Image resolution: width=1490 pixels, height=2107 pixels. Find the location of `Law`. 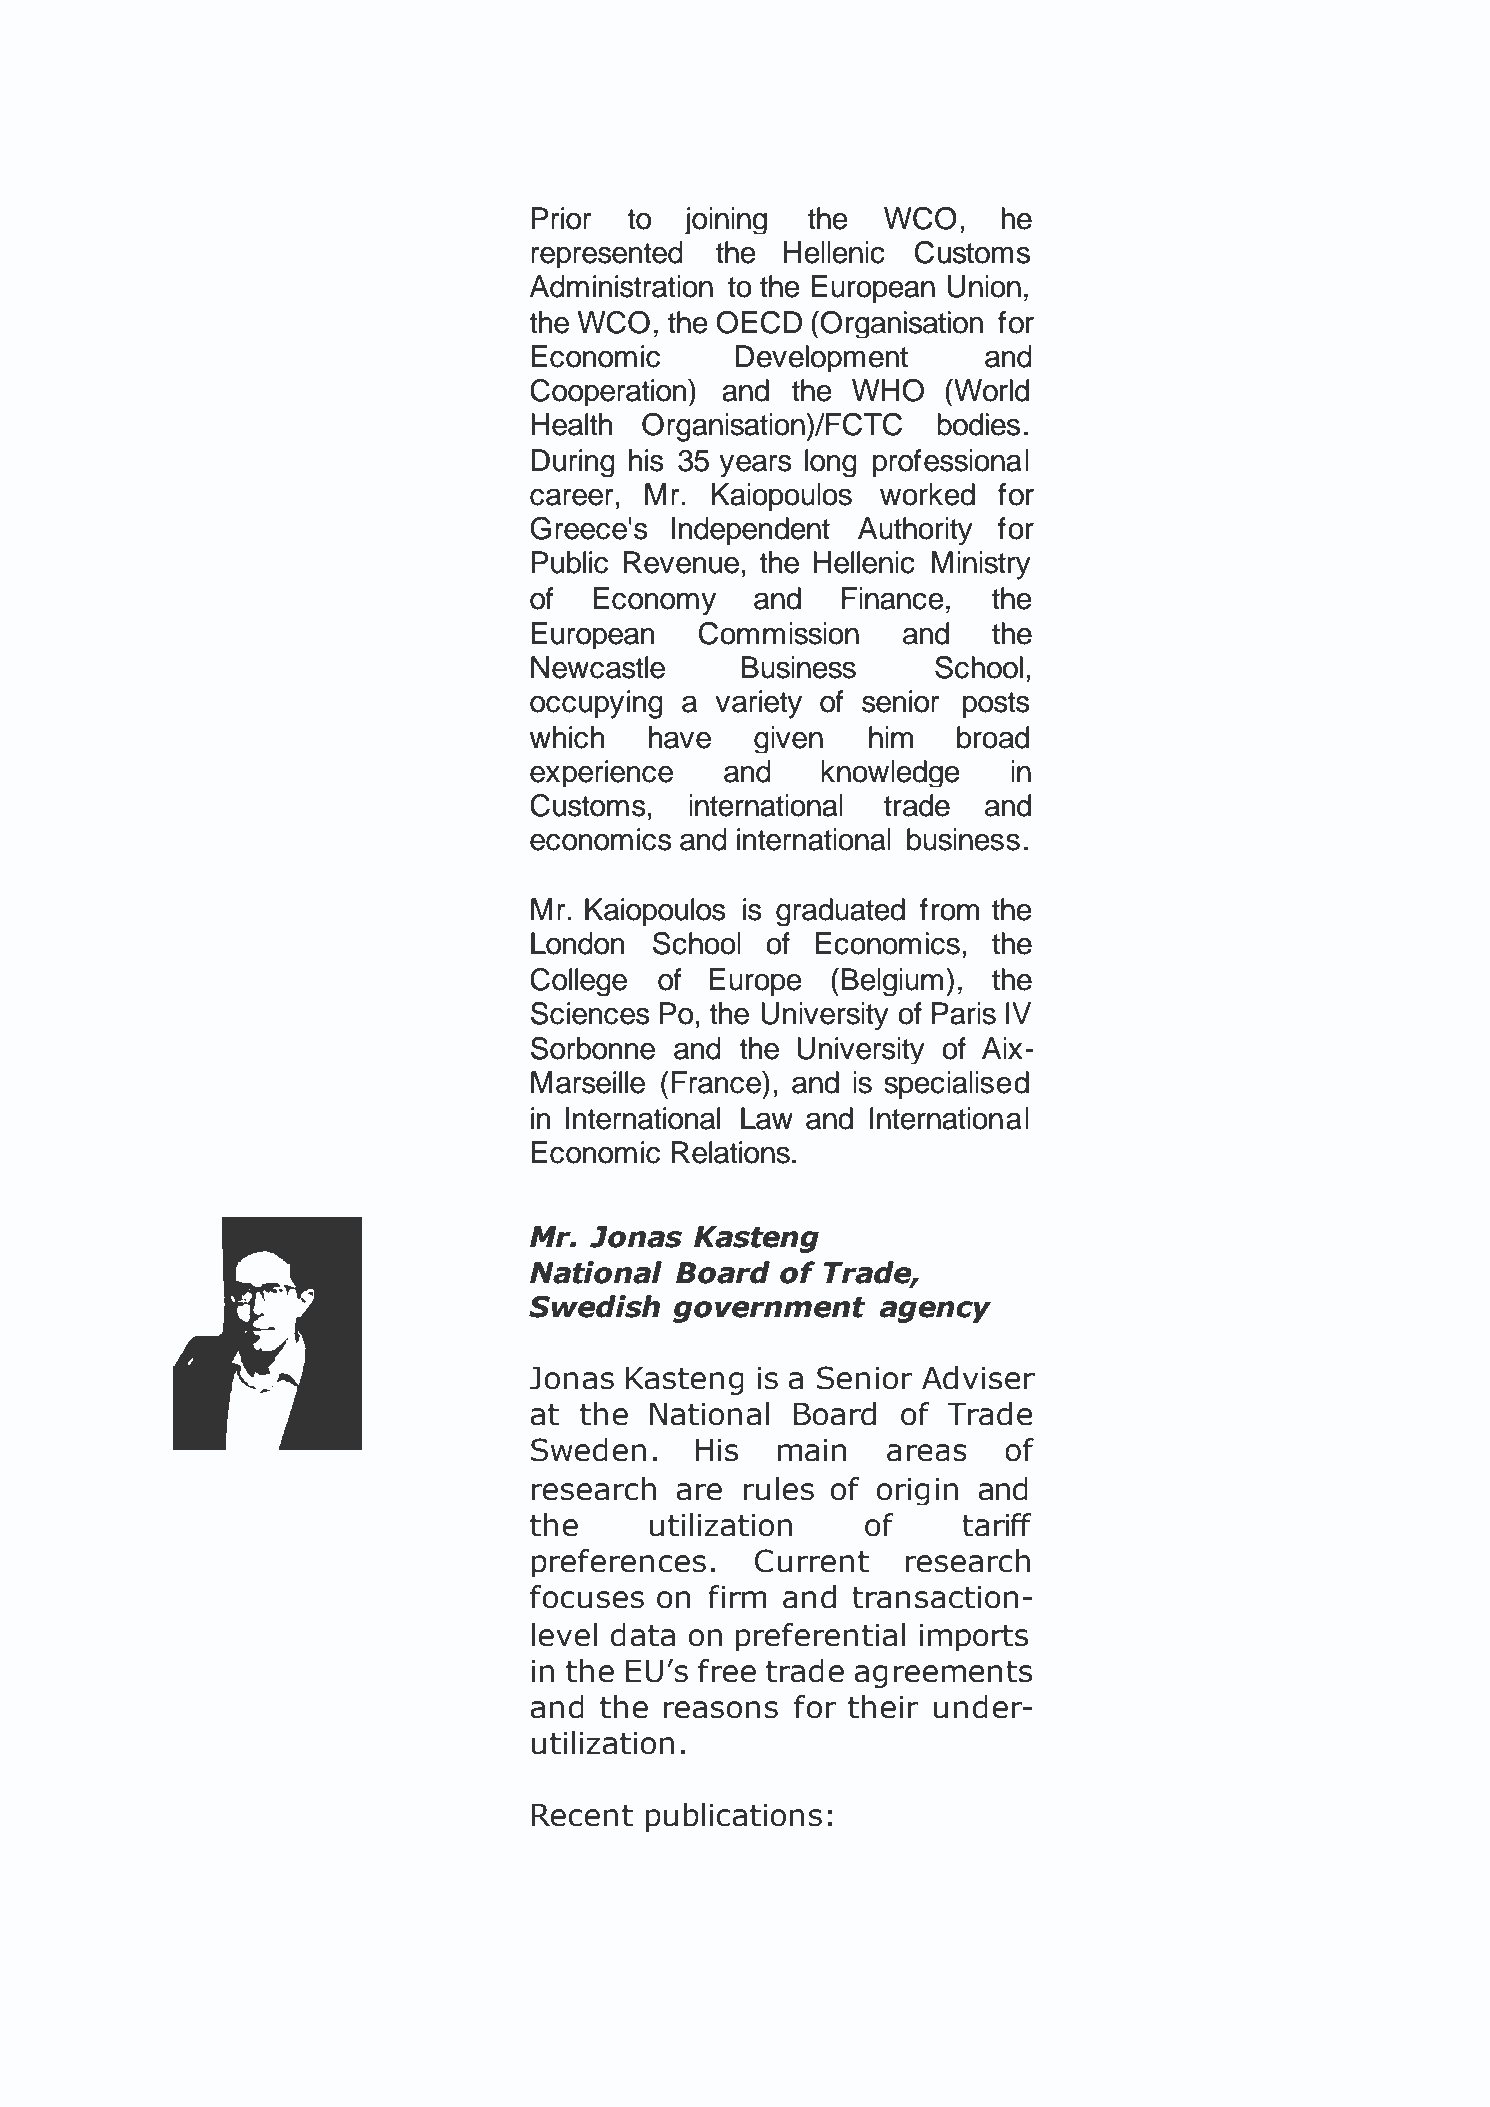

Law is located at coordinates (767, 1118).
